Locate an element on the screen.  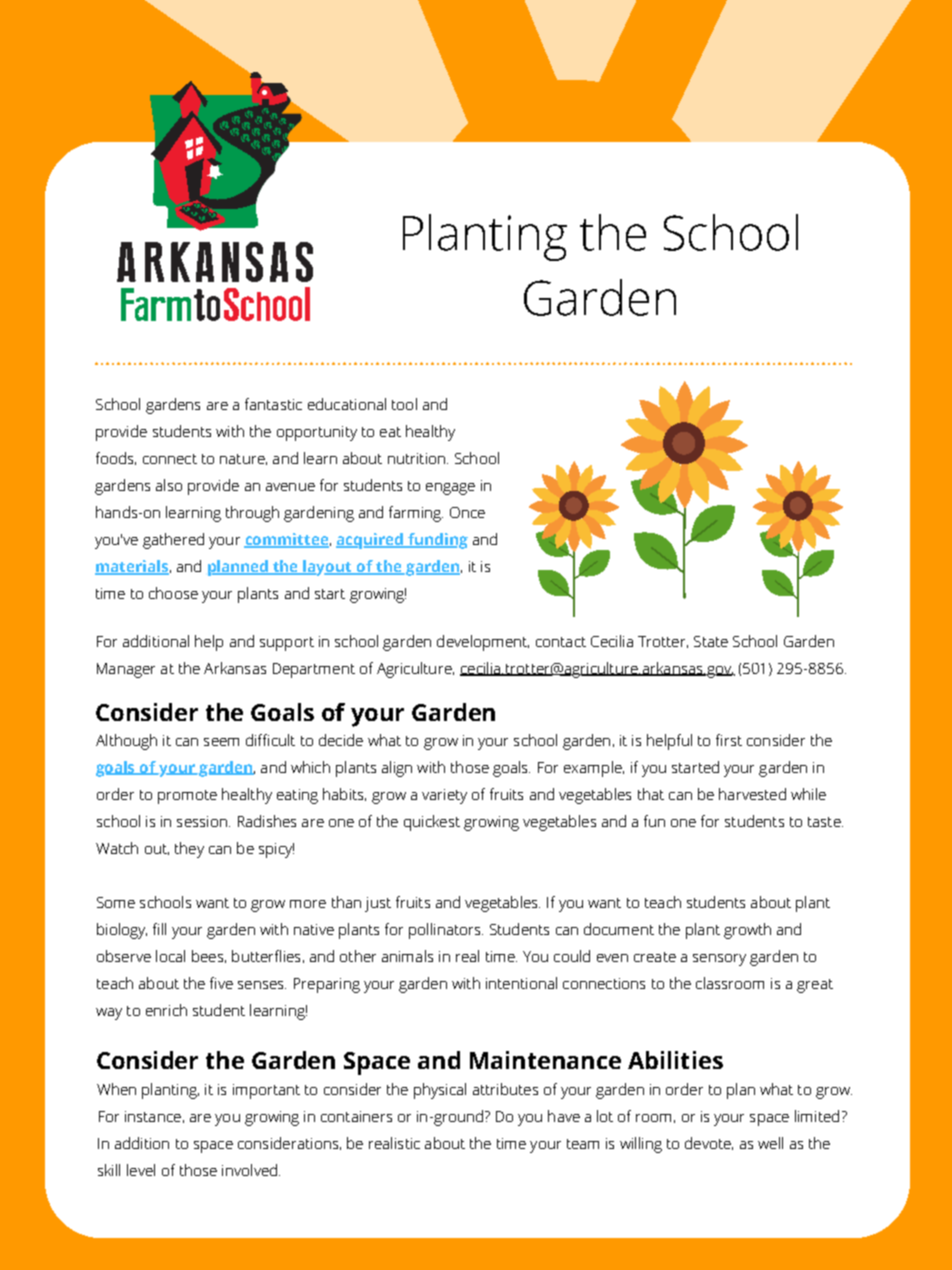
engage is located at coordinates (450, 489).
